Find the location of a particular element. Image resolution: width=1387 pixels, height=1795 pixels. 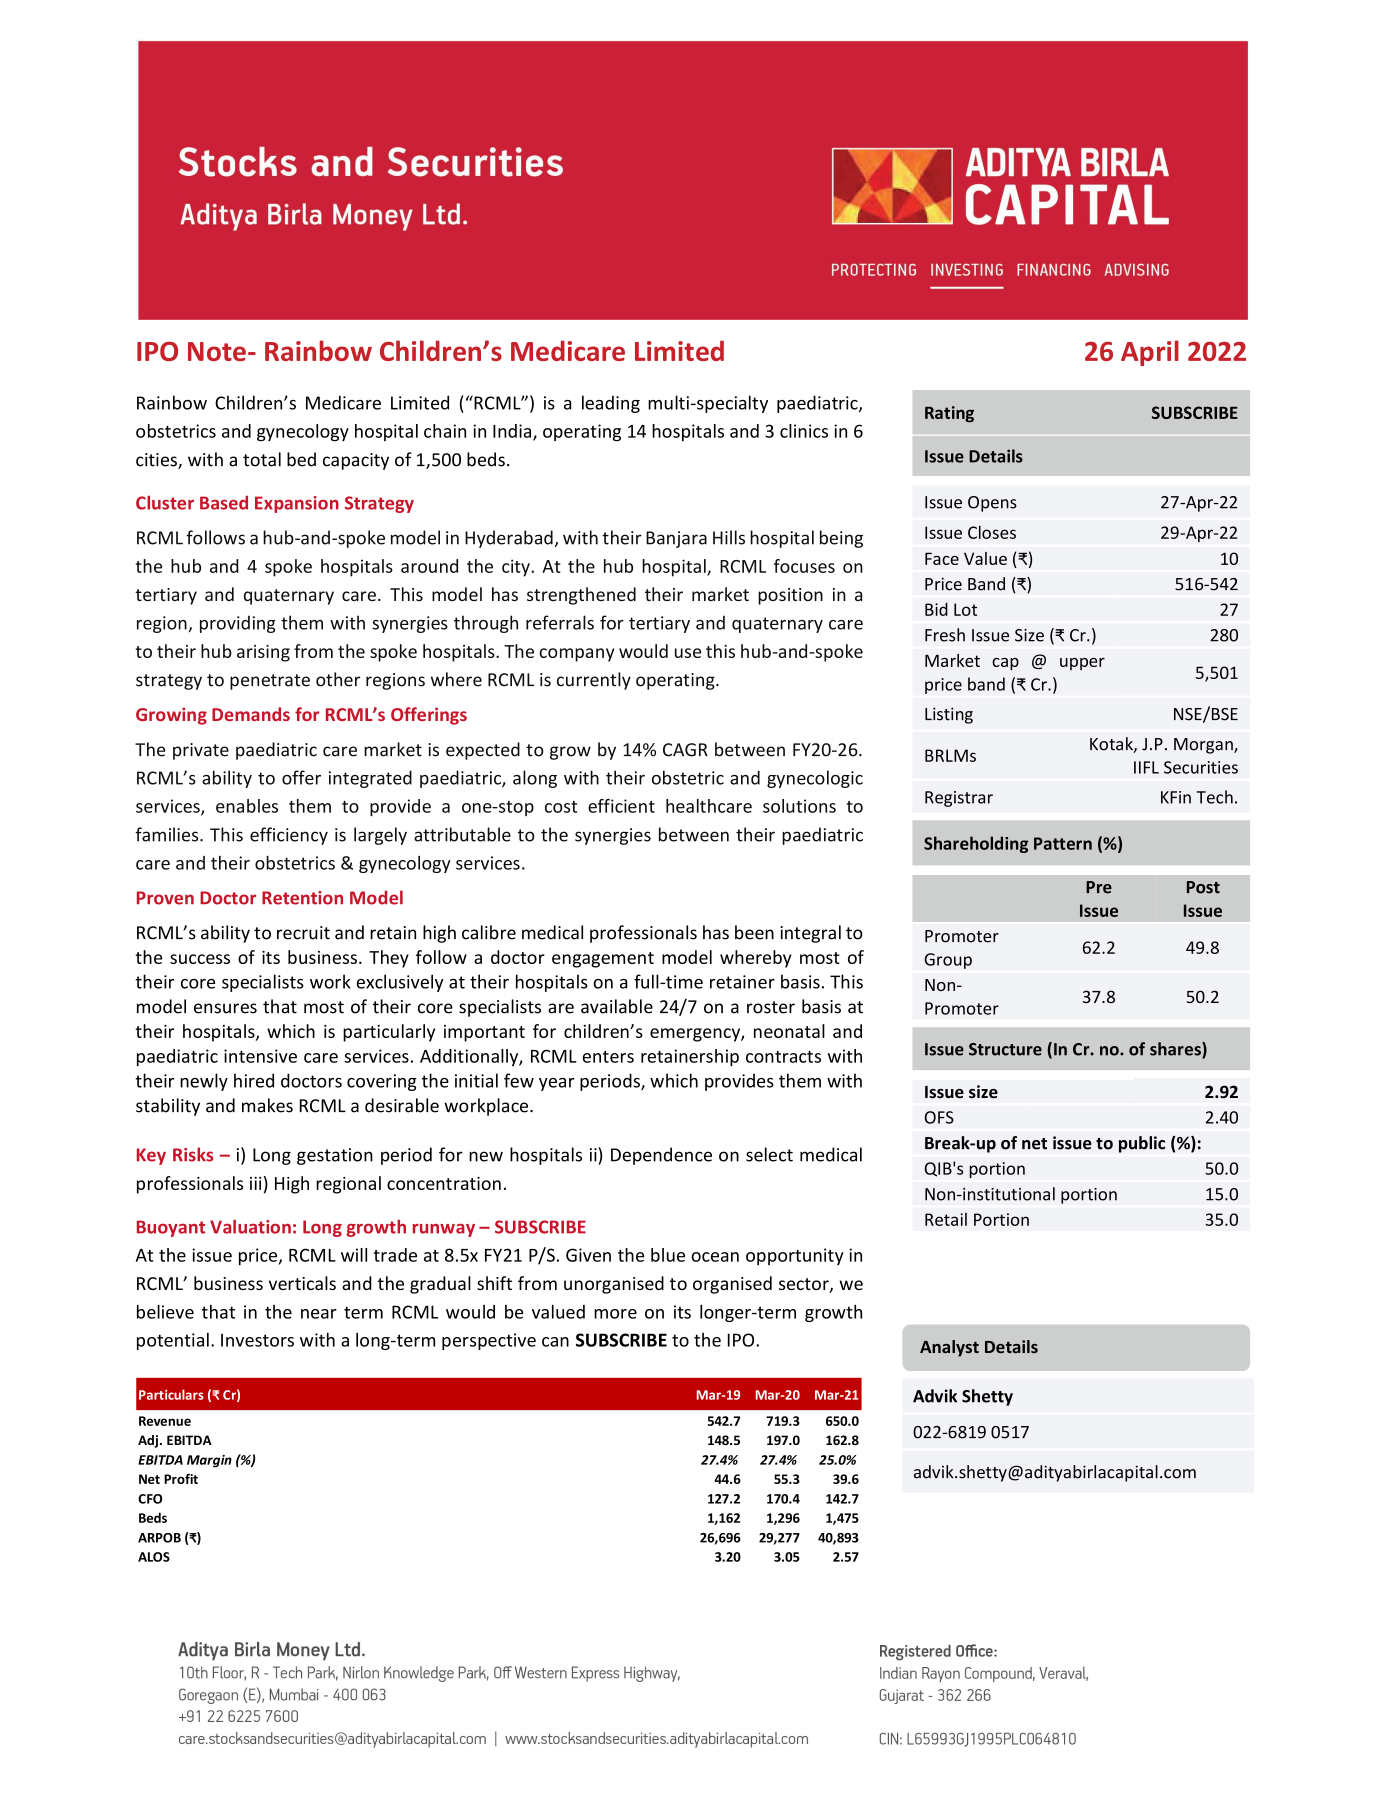

Securities is located at coordinates (1201, 767).
